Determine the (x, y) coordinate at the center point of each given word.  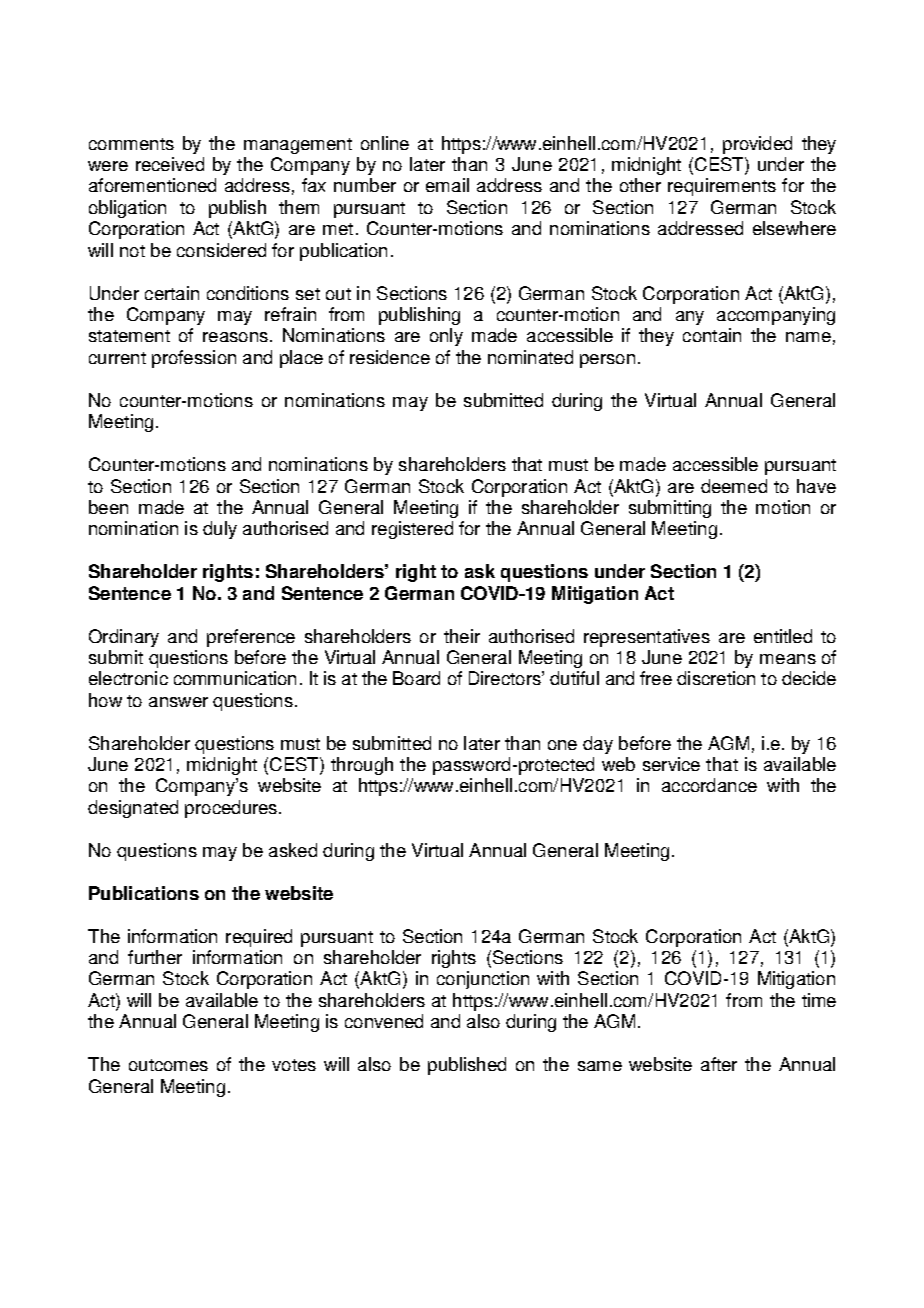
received (170, 164)
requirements (722, 187)
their (462, 636)
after (719, 1064)
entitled (783, 636)
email (447, 185)
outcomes (168, 1065)
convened (384, 1021)
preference (251, 638)
